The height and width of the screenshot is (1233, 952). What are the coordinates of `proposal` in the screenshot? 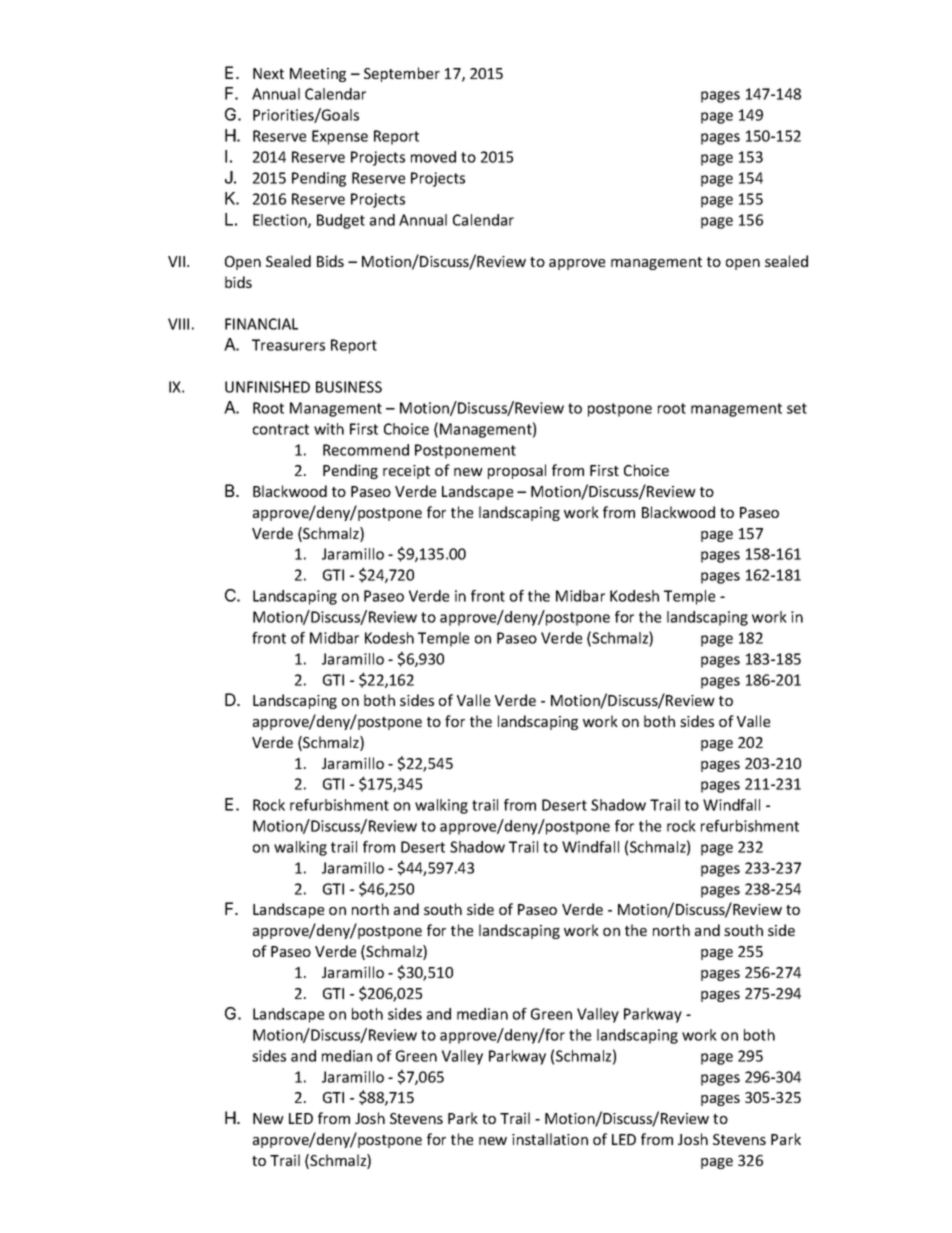 It's located at (517, 471).
